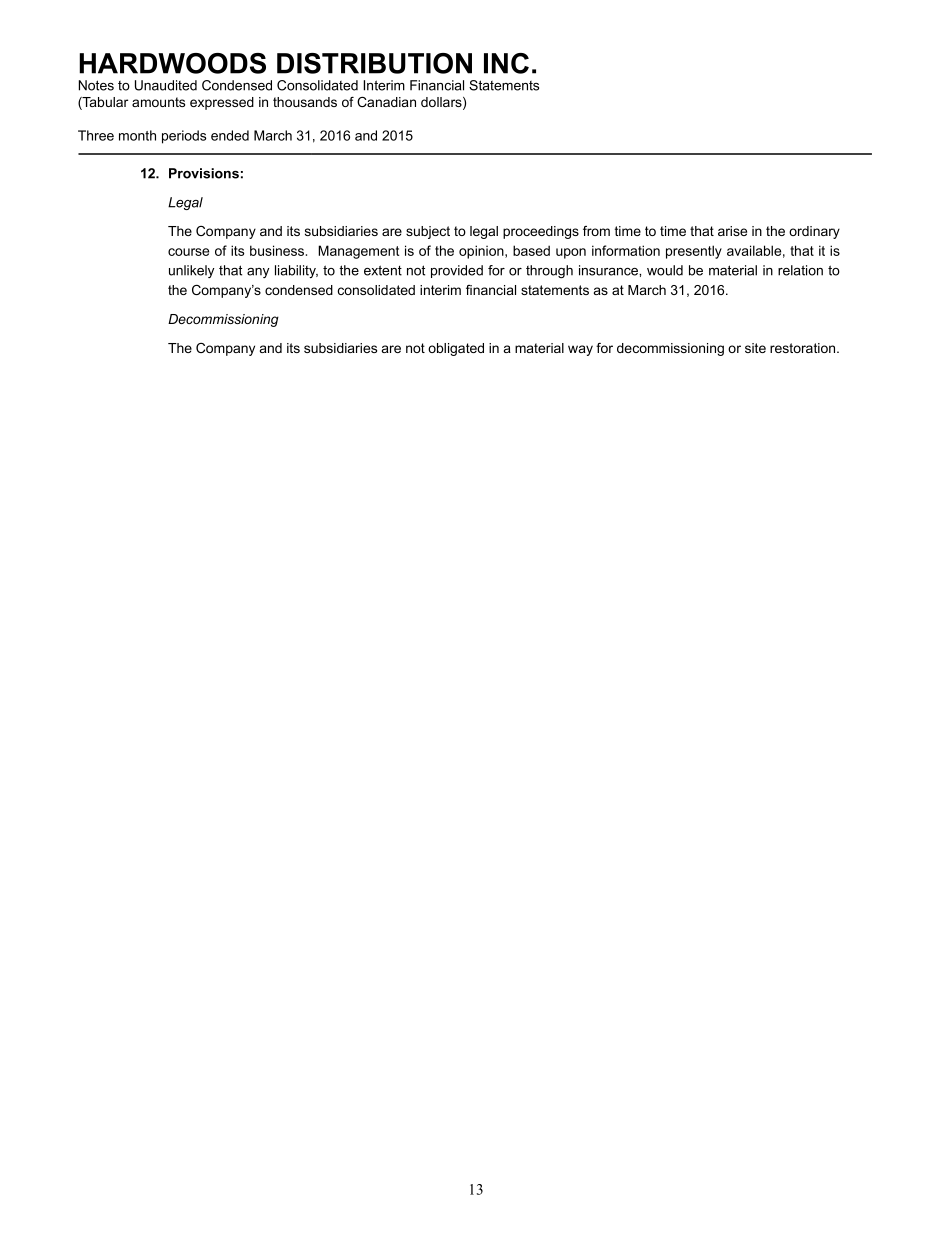 This screenshot has height=1233, width=952. Describe the element at coordinates (386, 102) in the screenshot. I see `Canadian` at that location.
